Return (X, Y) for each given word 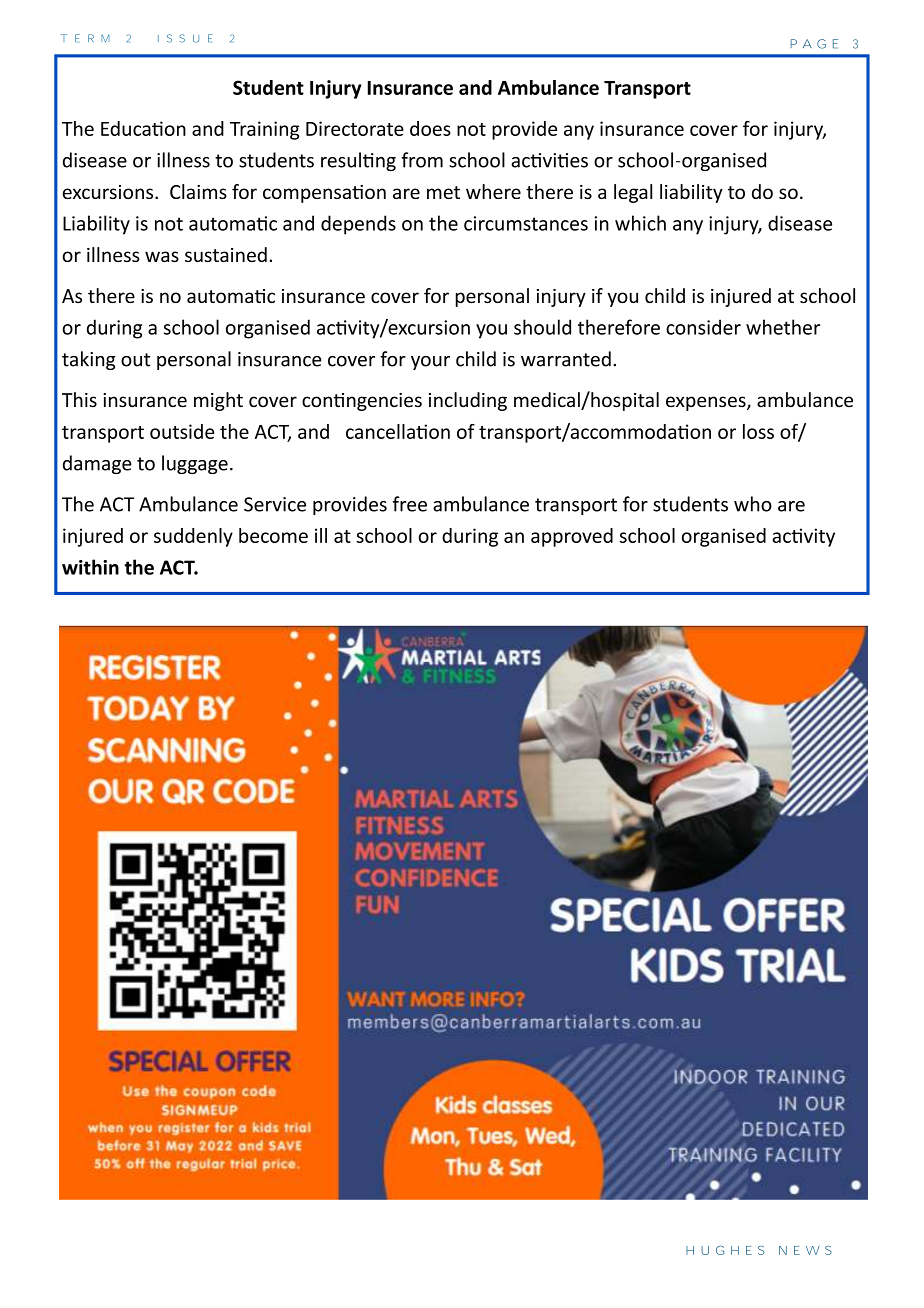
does (430, 128)
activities (549, 160)
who (753, 504)
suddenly (193, 537)
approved (572, 537)
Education (143, 128)
